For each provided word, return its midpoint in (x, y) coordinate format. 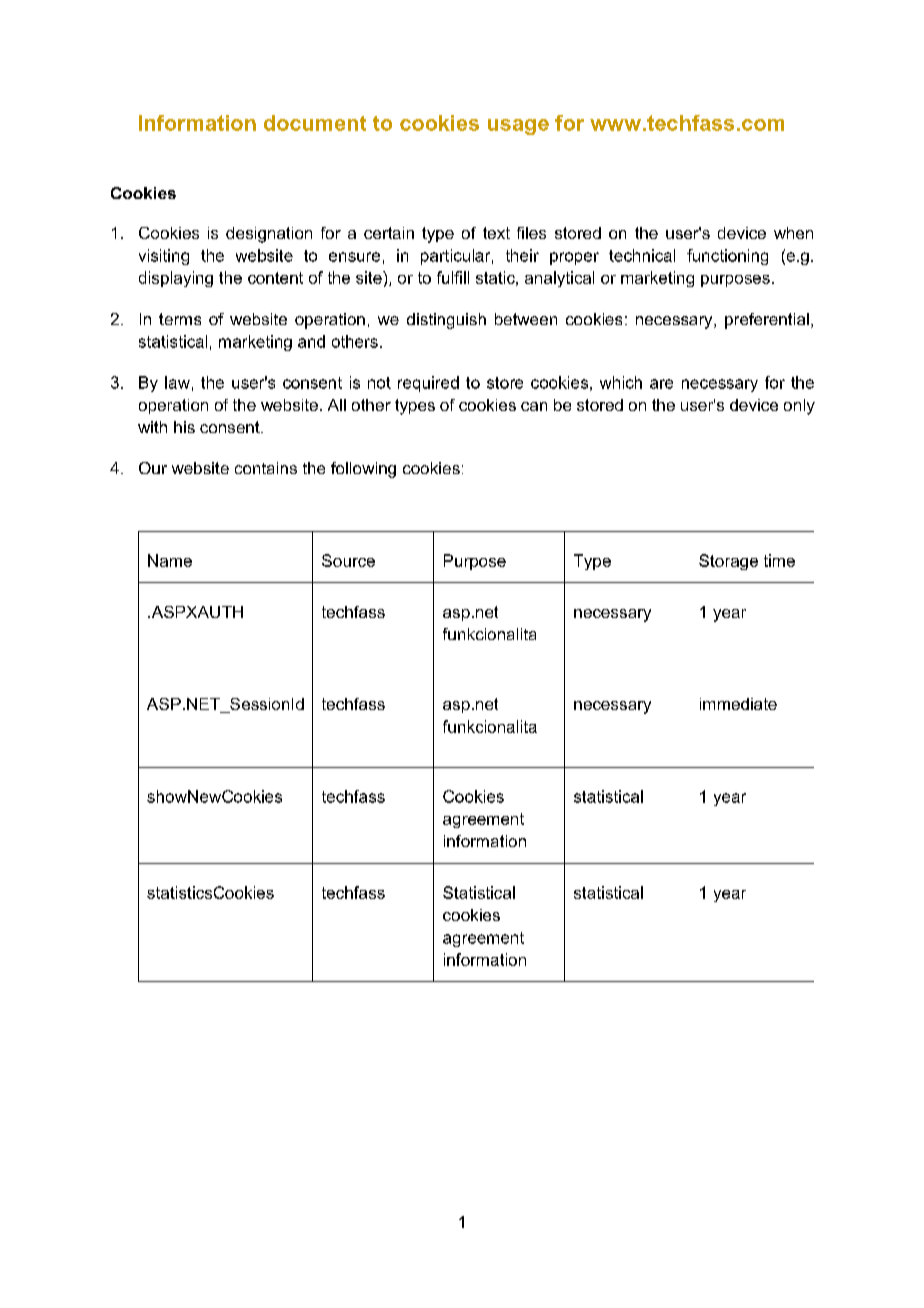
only (799, 407)
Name (170, 560)
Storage (728, 562)
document (315, 123)
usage (518, 127)
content (275, 278)
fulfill (453, 277)
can (534, 406)
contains (266, 468)
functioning (727, 257)
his (184, 427)
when (793, 233)
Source (348, 560)
